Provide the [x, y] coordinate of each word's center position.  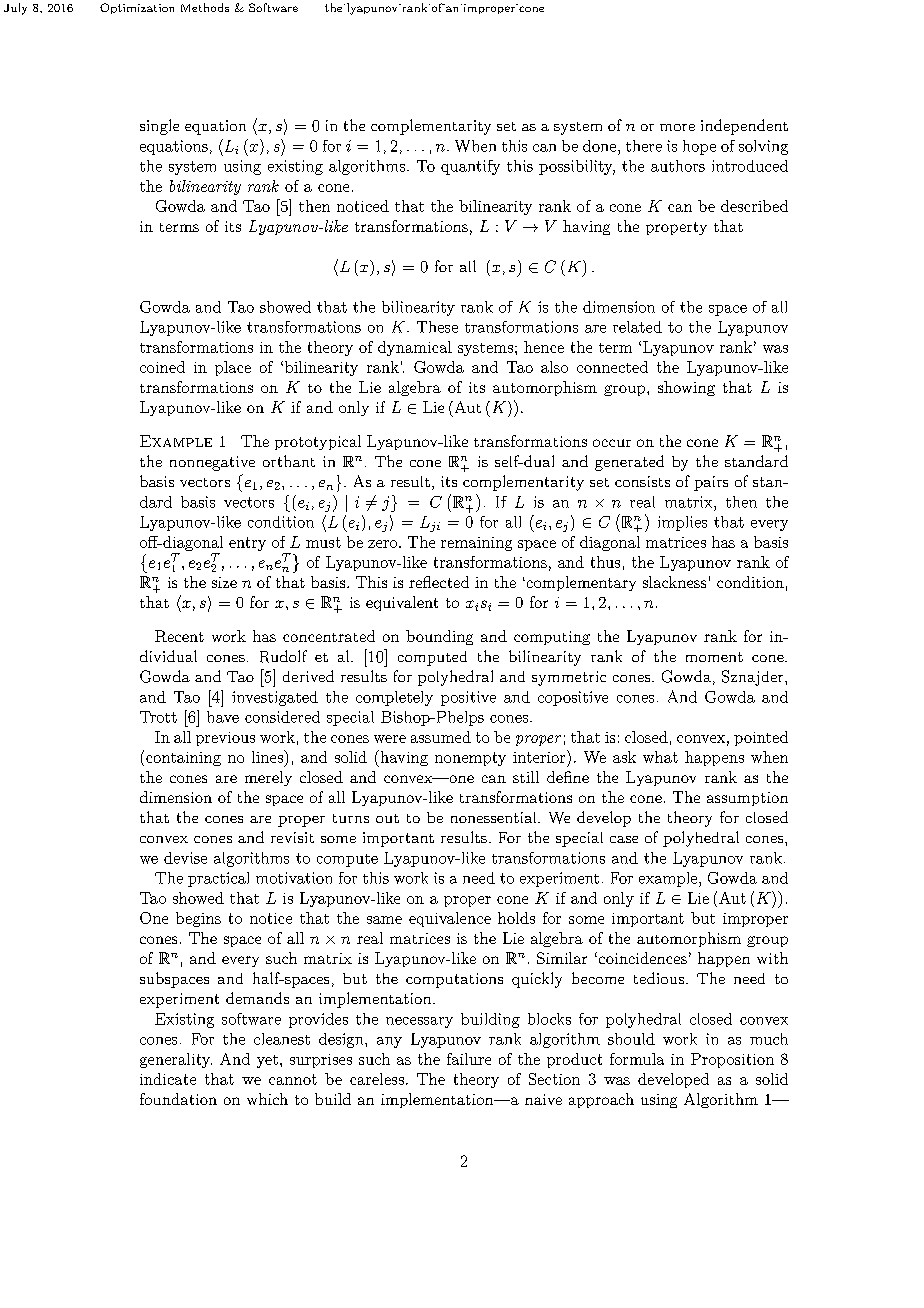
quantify [470, 167]
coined [162, 367]
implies [682, 523]
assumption [747, 799]
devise [185, 858]
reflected [439, 582]
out [387, 818]
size [224, 582]
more [677, 127]
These [437, 327]
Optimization [137, 8]
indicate [168, 1079]
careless [377, 1079]
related [637, 327]
